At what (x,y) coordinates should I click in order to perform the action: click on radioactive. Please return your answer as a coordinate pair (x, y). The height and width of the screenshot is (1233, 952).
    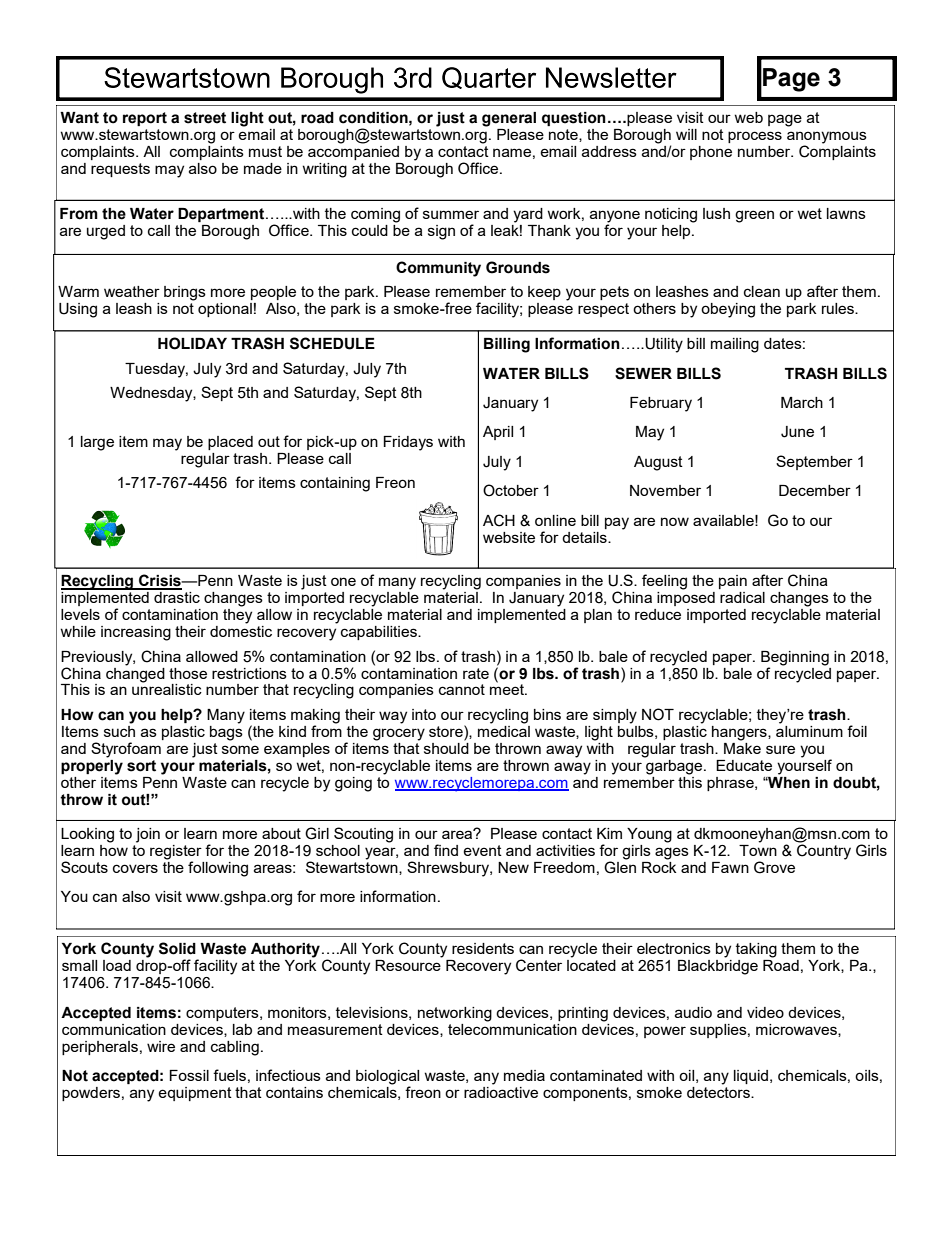
    Looking at the image, I should click on (501, 1091).
